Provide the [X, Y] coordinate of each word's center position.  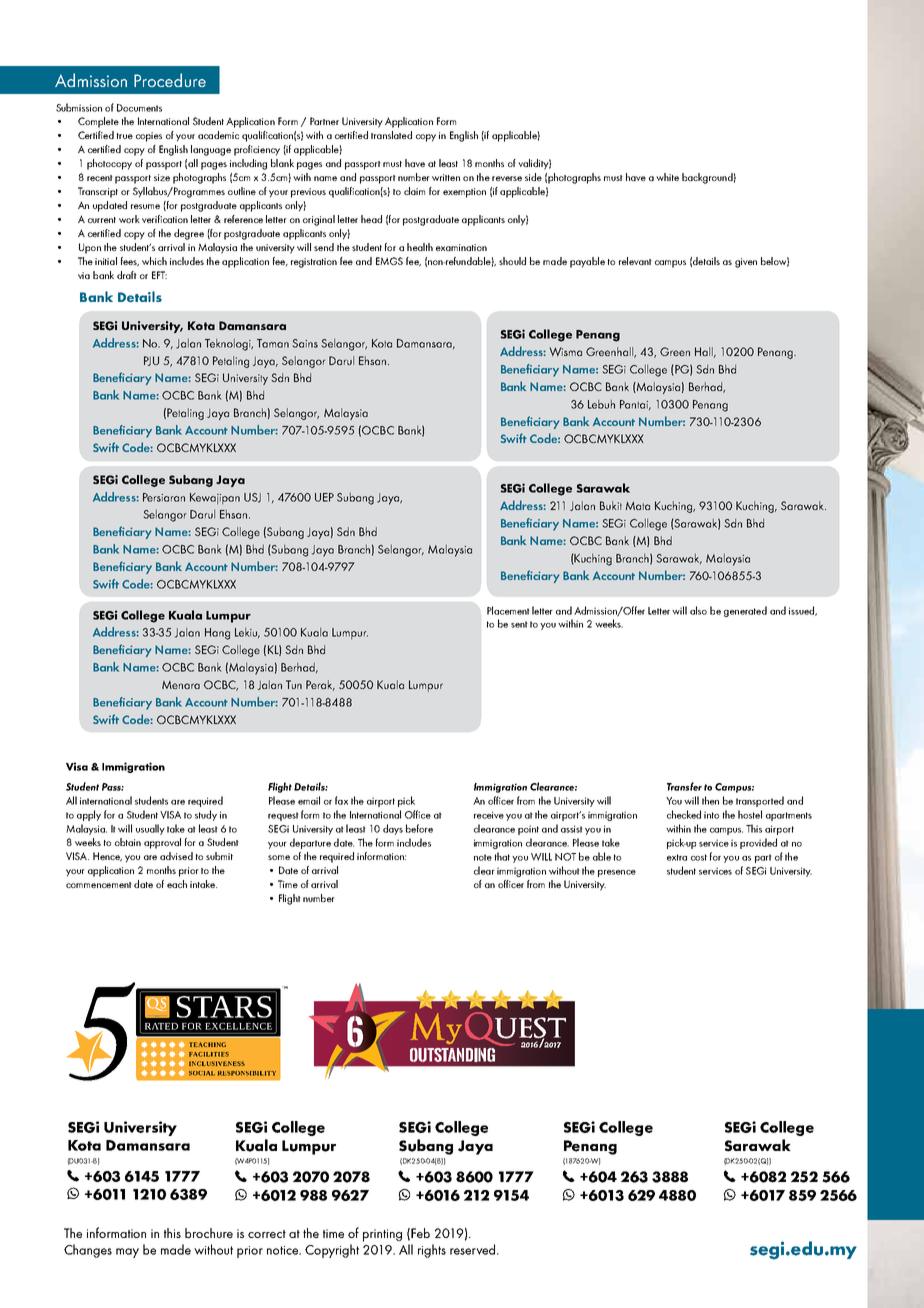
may [127, 1253]
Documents [139, 108]
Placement [508, 610]
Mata [638, 506]
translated [391, 135]
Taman [273, 343]
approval [162, 843]
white [667, 177]
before [419, 828]
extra [677, 857]
